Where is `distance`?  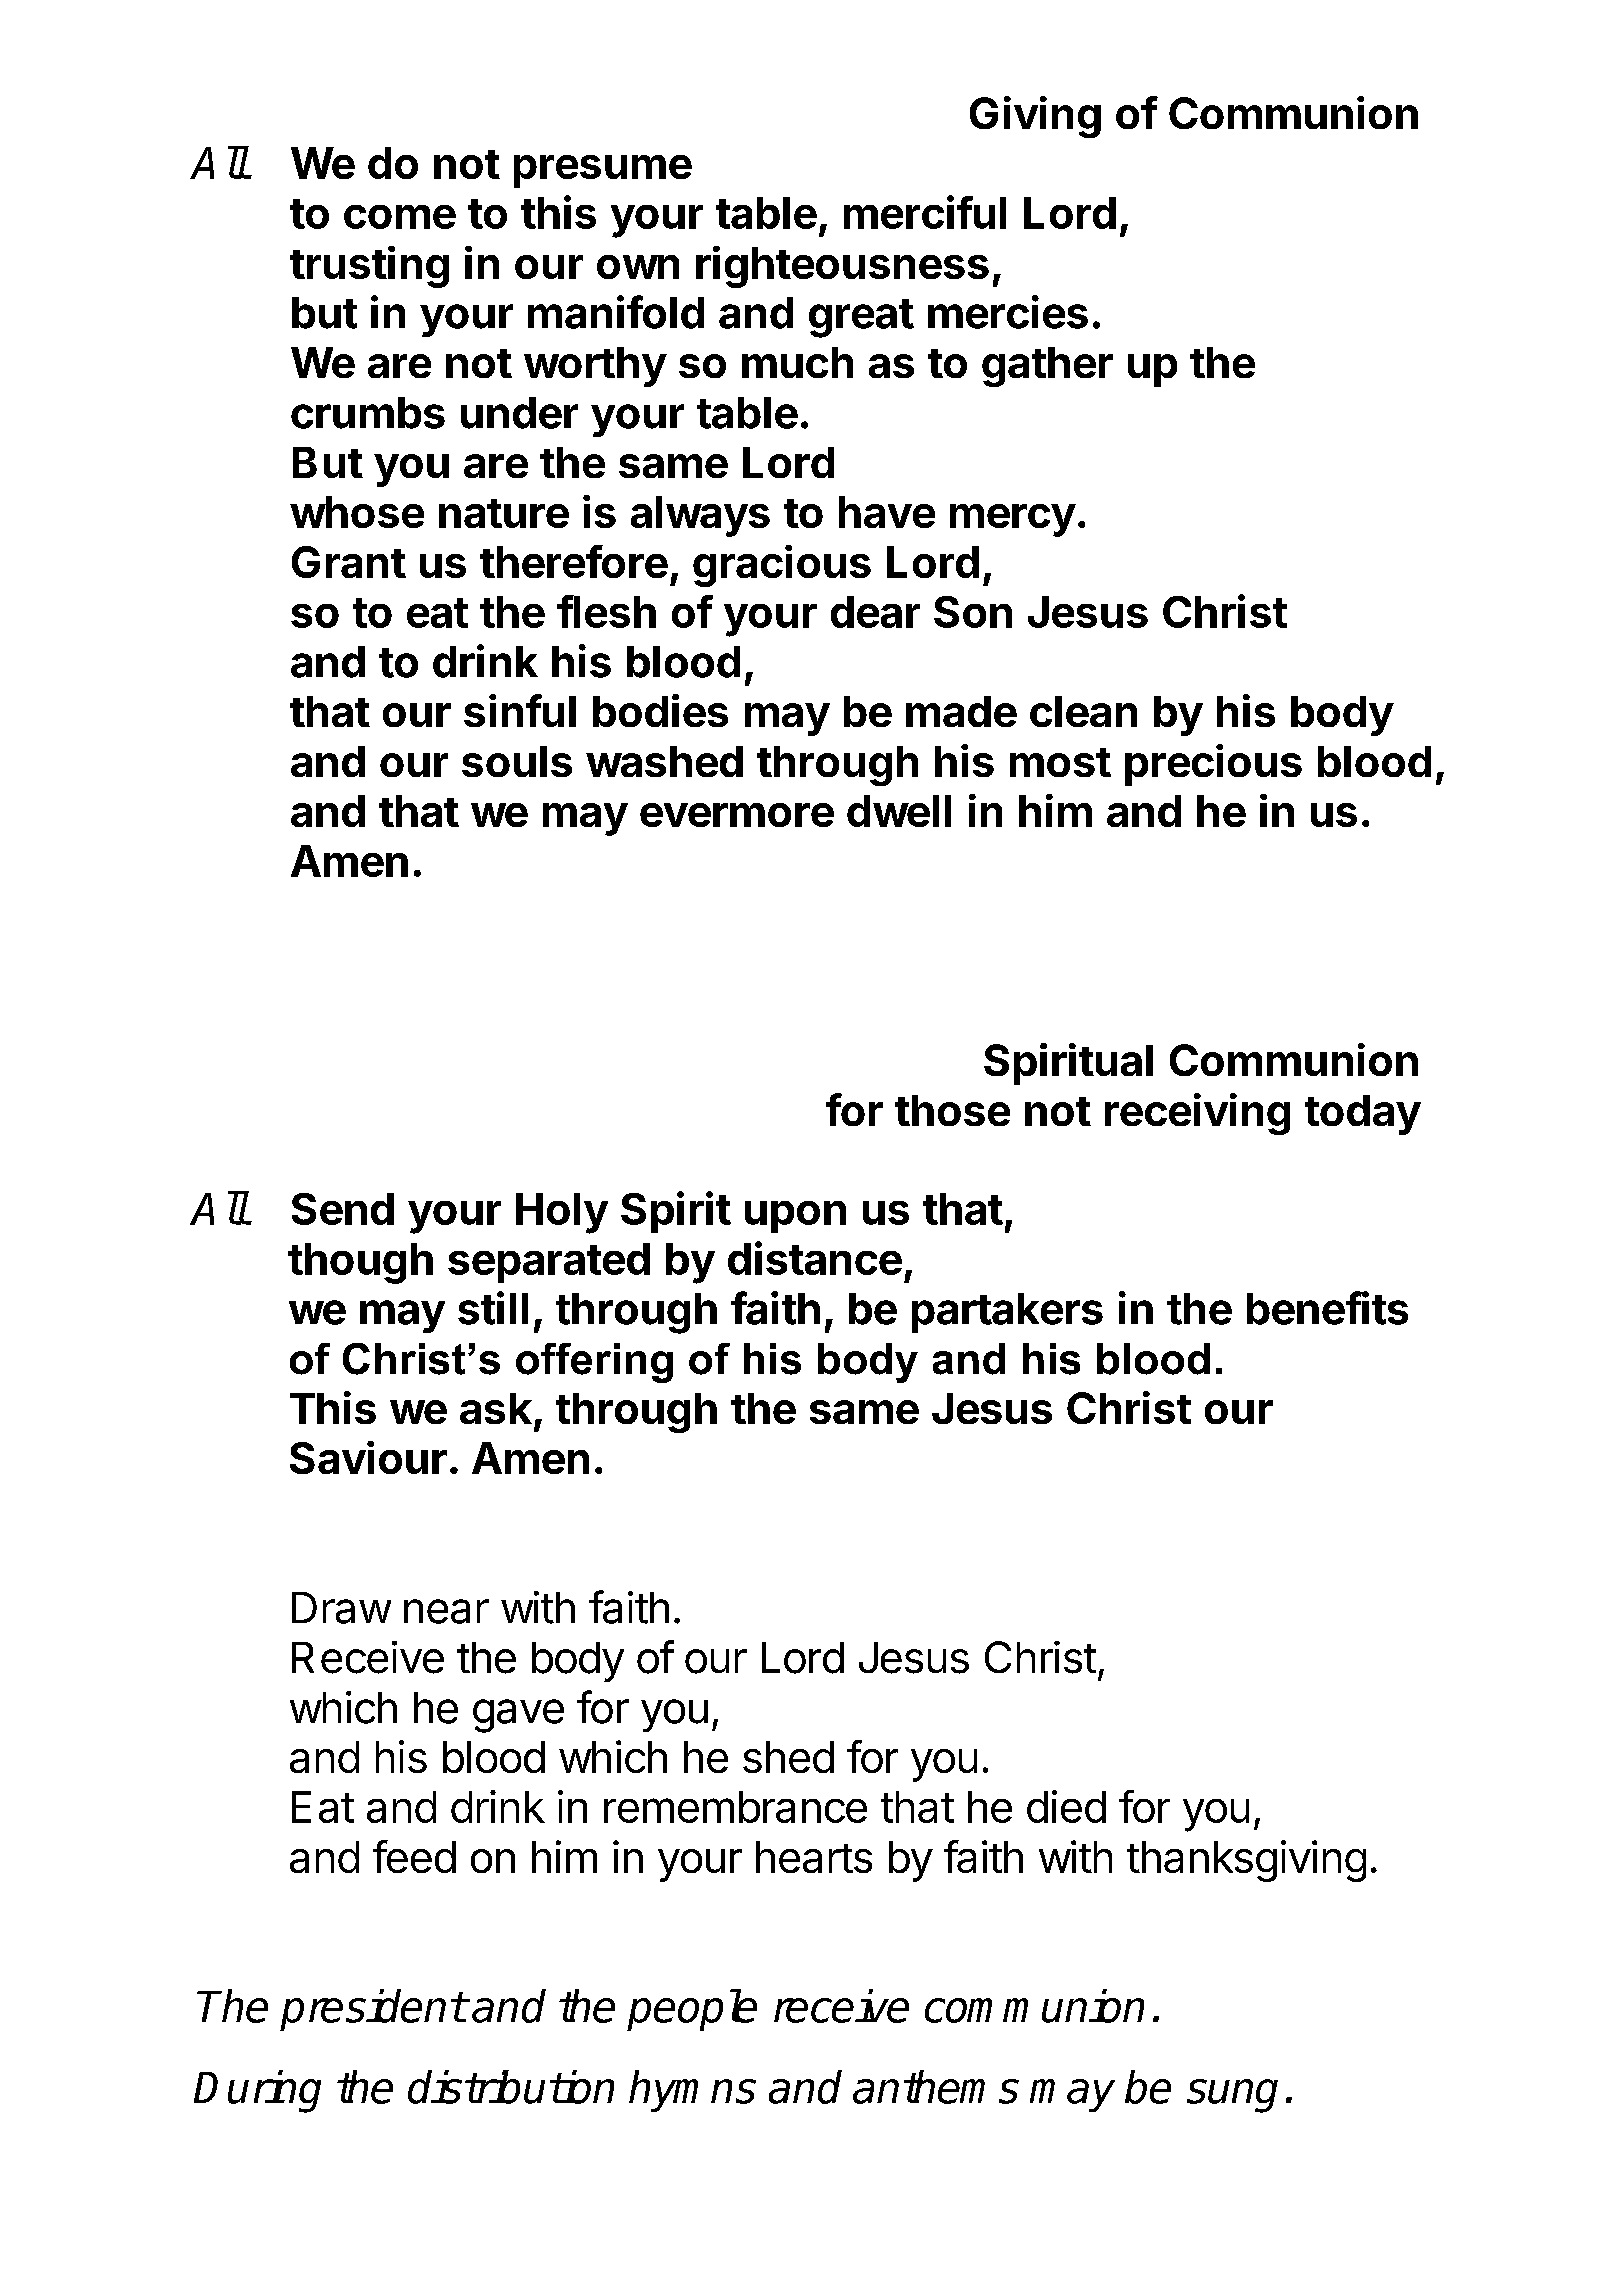
distance is located at coordinates (815, 1258).
